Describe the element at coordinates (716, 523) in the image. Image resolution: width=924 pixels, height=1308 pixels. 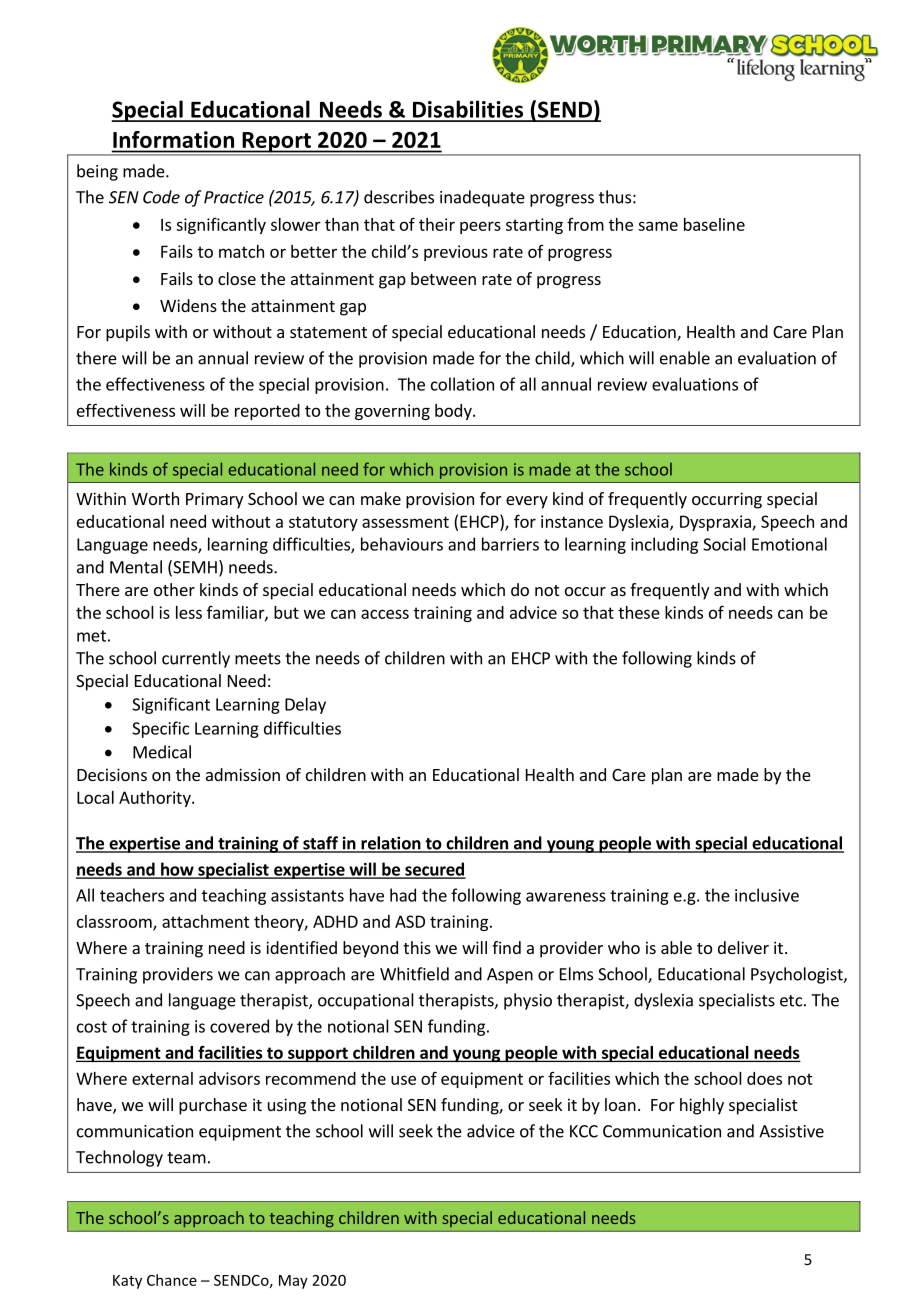
I see `Dyspraxia` at that location.
